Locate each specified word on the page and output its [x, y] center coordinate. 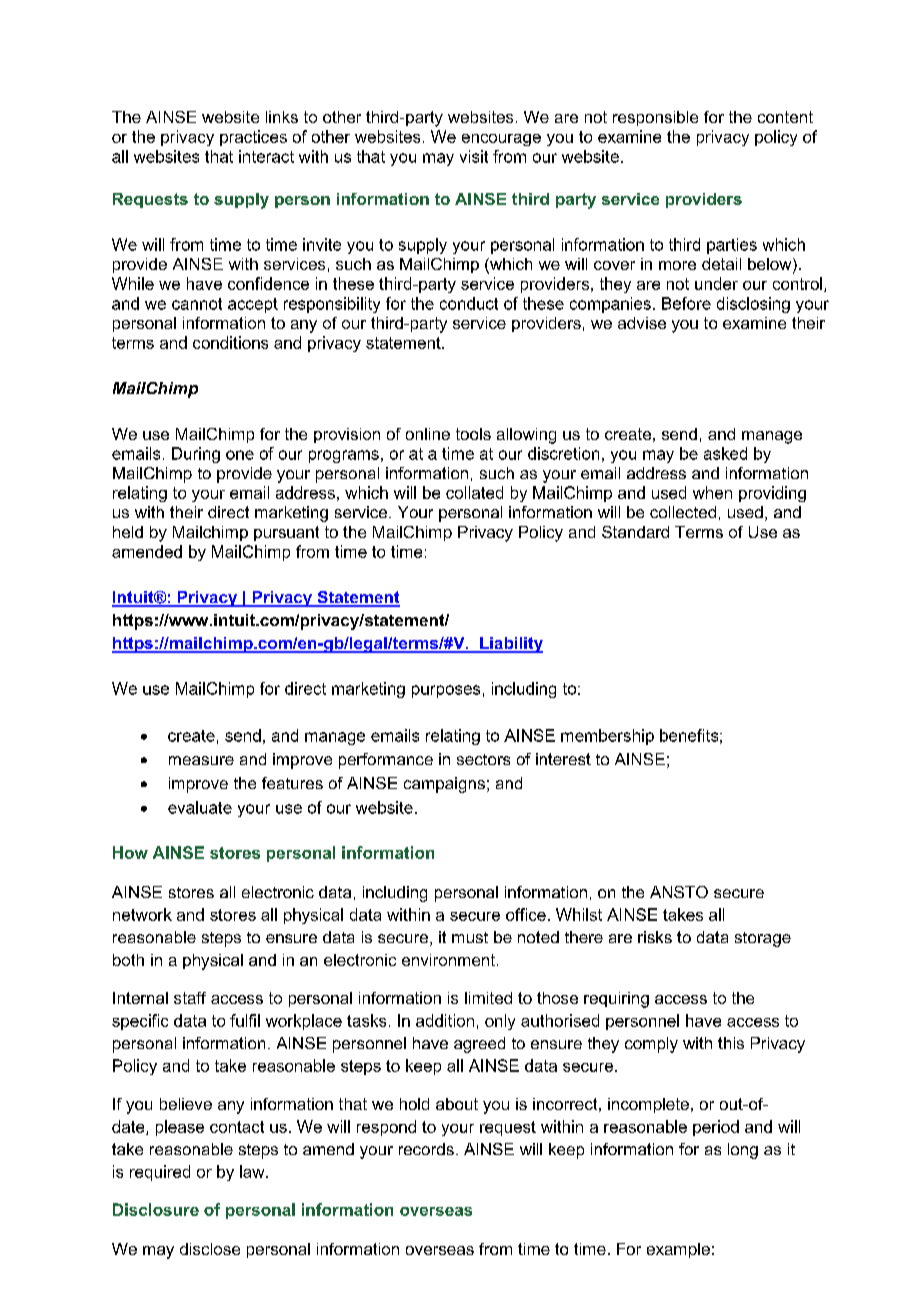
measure [201, 760]
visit [474, 156]
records [426, 1149]
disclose [210, 1249]
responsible [655, 118]
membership [607, 737]
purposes [446, 691]
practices [253, 138]
